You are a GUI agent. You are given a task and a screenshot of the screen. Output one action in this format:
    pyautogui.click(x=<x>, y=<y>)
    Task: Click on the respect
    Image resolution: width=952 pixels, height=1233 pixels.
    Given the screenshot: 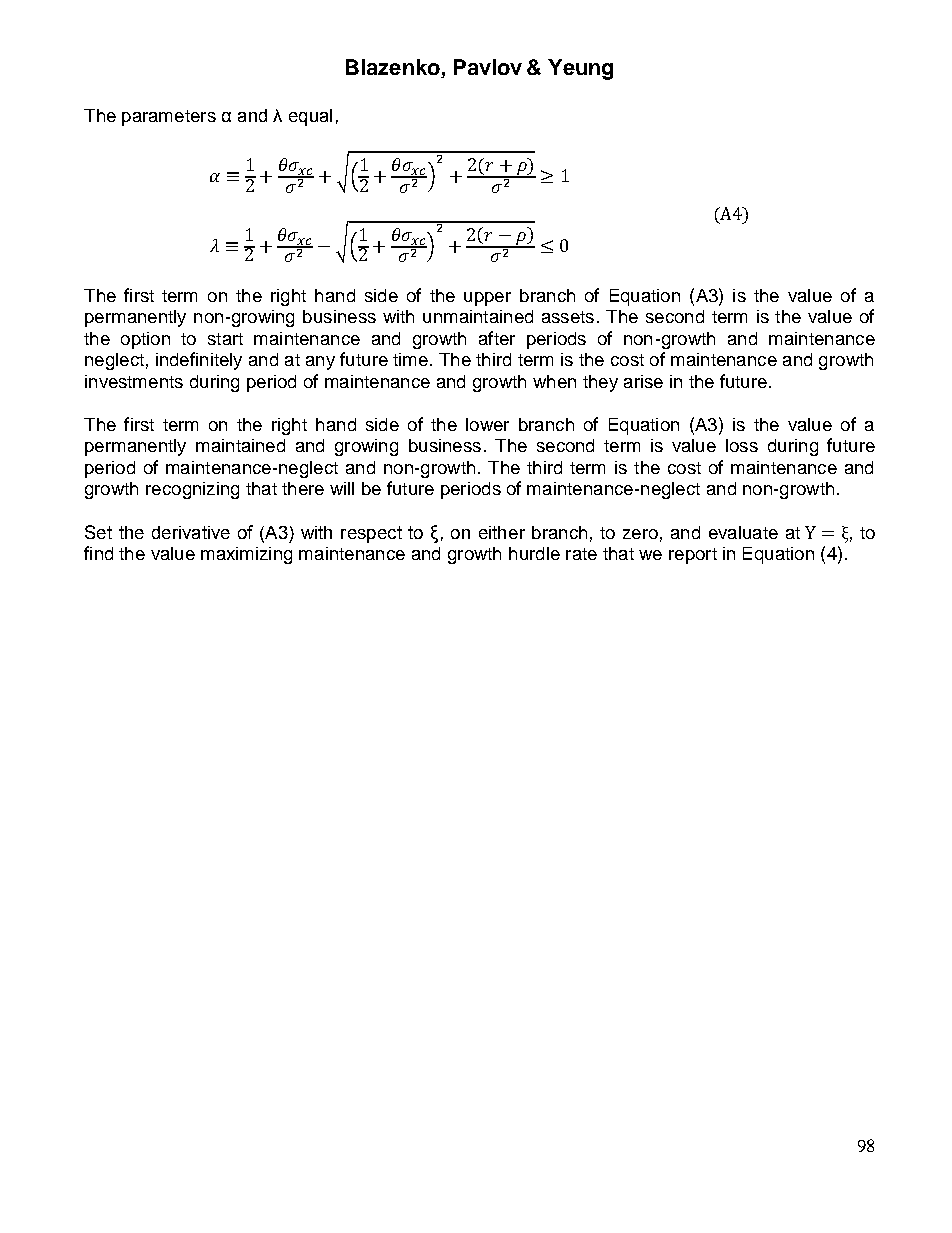 What is the action you would take?
    pyautogui.click(x=371, y=534)
